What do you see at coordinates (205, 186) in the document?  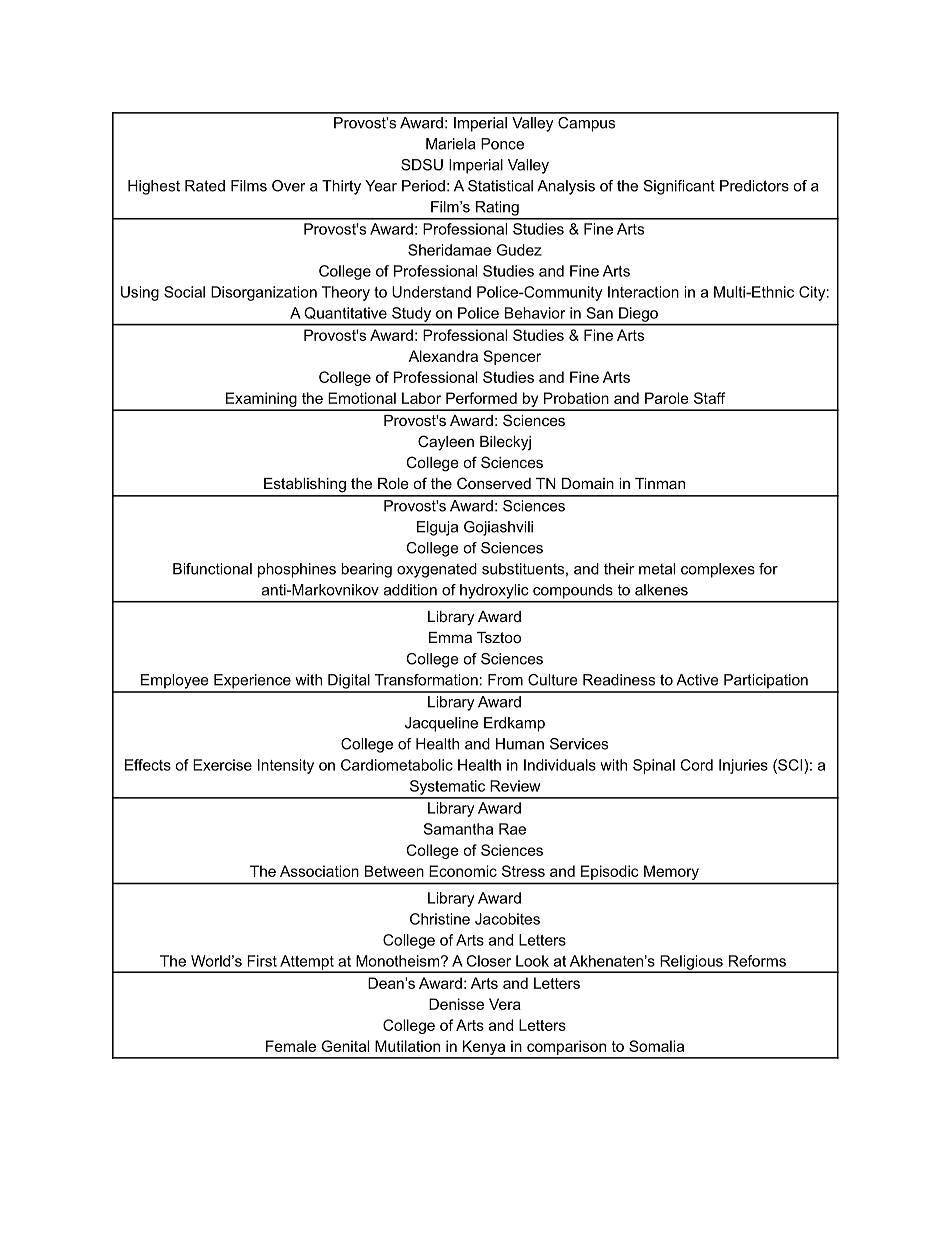 I see `Rated` at bounding box center [205, 186].
